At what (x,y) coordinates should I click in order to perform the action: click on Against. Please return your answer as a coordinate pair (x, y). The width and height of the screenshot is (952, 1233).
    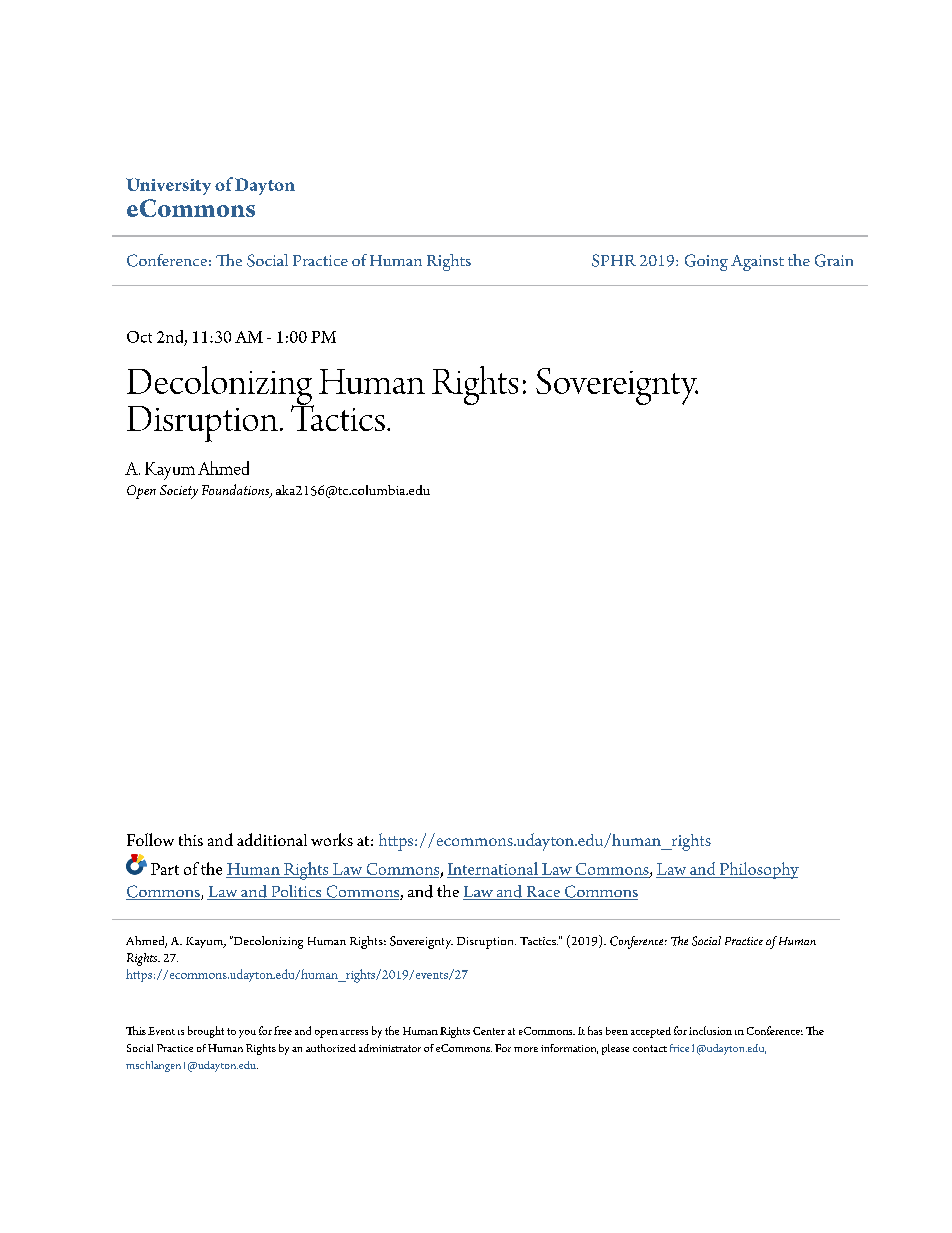
    Looking at the image, I should click on (757, 263).
